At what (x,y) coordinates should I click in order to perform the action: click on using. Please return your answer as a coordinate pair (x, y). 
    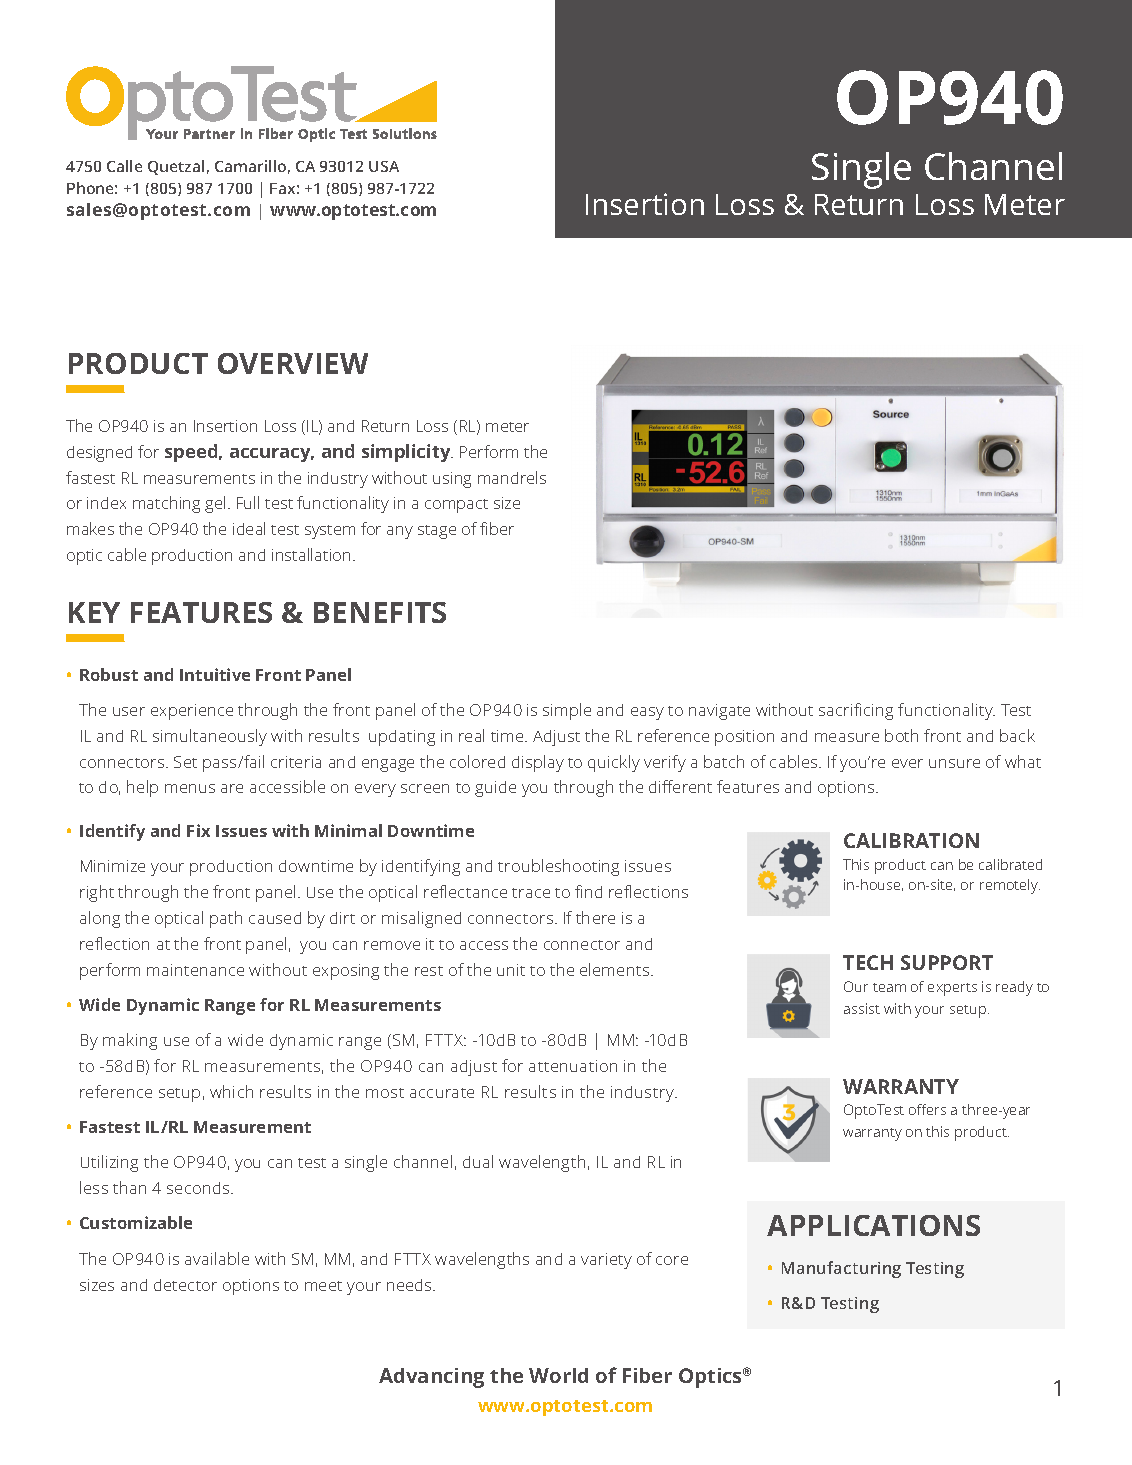
    Looking at the image, I should click on (452, 480).
